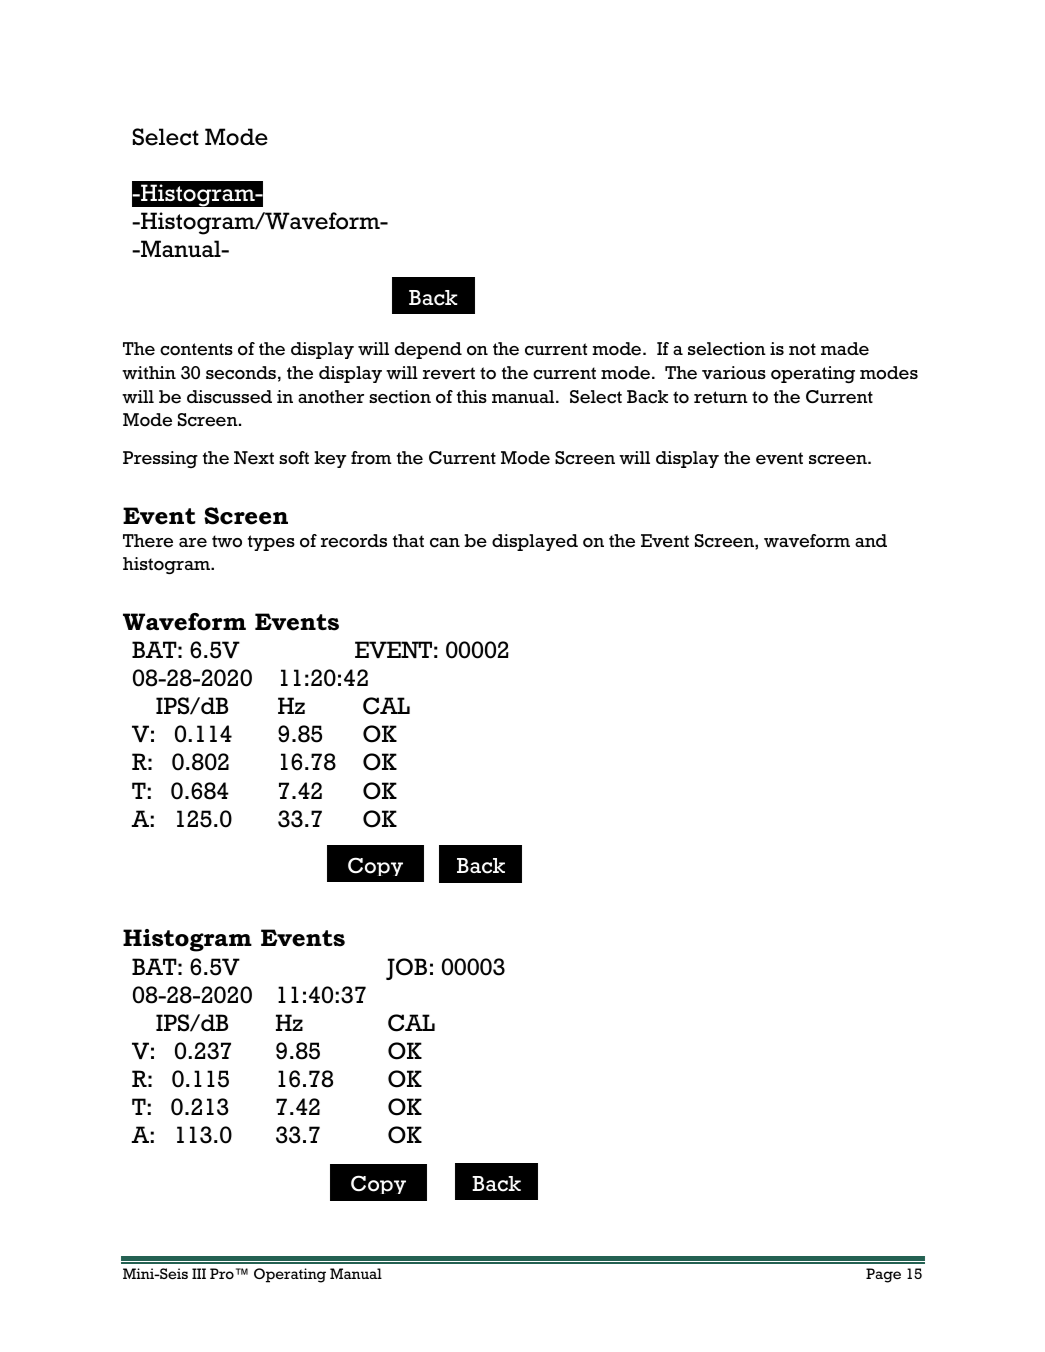 The height and width of the document is (1352, 1045). Describe the element at coordinates (871, 540) in the document. I see `and` at that location.
